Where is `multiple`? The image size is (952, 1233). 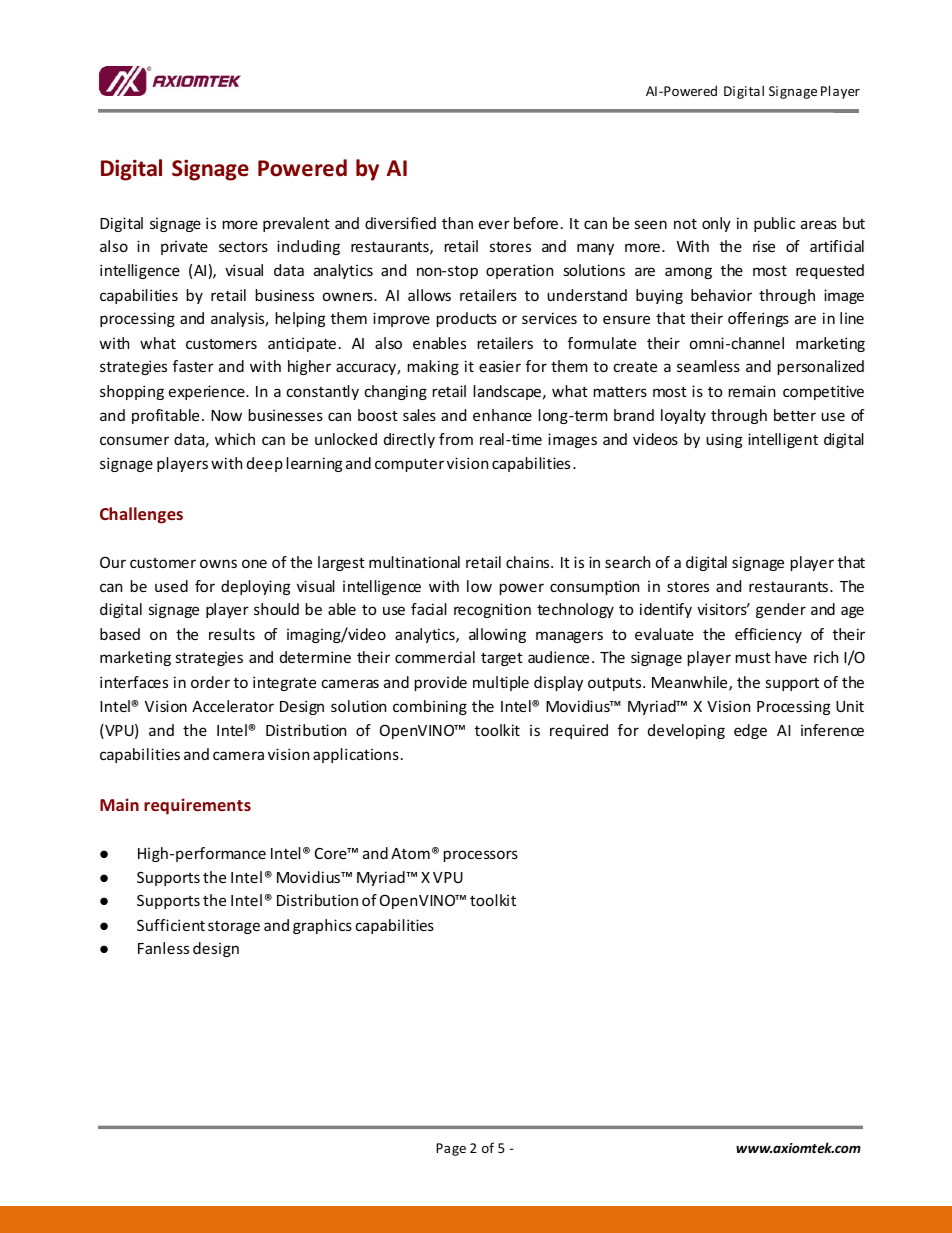
multiple is located at coordinates (501, 683).
